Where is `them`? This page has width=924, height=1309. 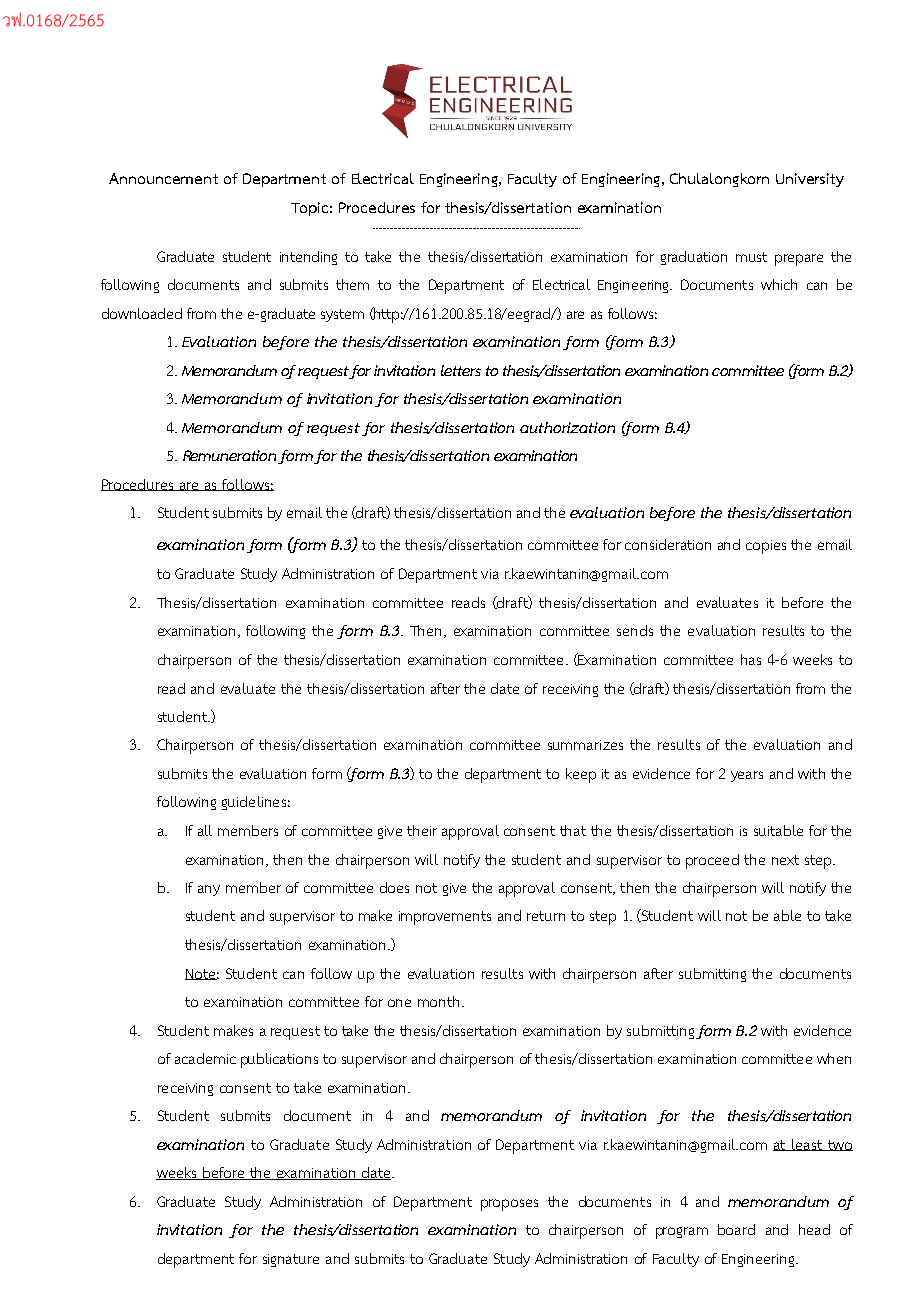 them is located at coordinates (352, 284).
